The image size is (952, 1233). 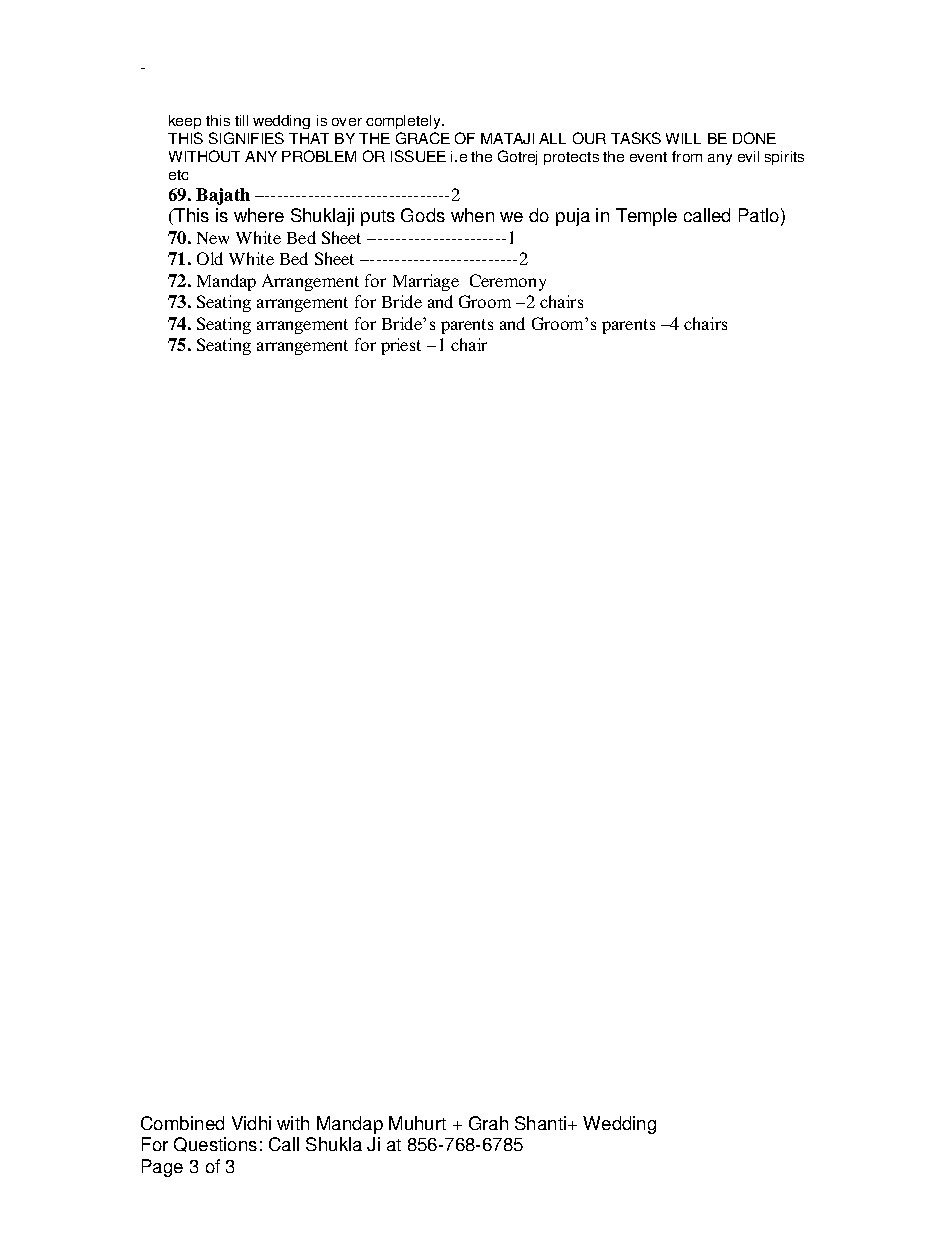 What do you see at coordinates (646, 217) in the screenshot?
I see `Temple` at bounding box center [646, 217].
